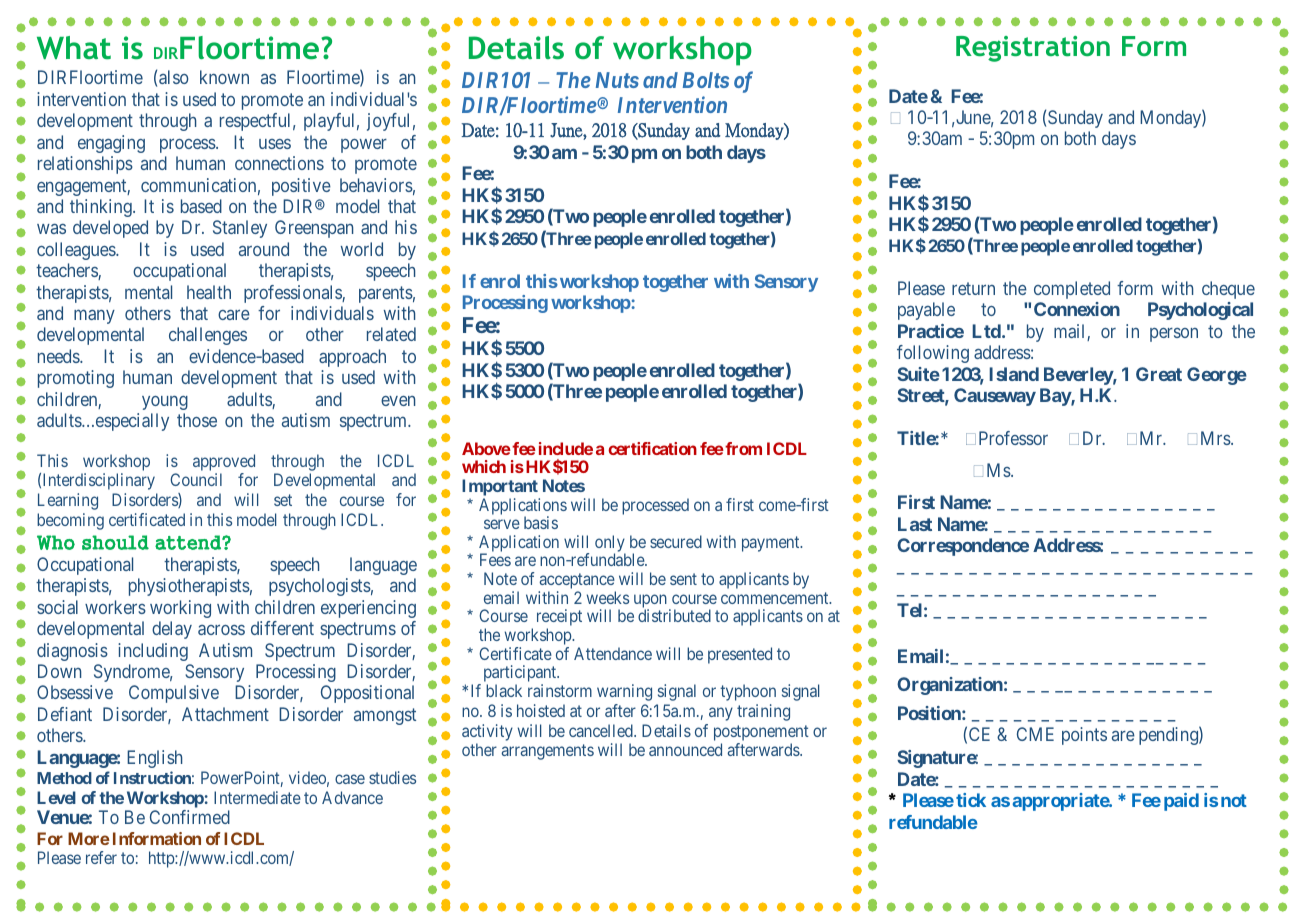  Describe the element at coordinates (224, 464) in the document. I see `approved` at that location.
